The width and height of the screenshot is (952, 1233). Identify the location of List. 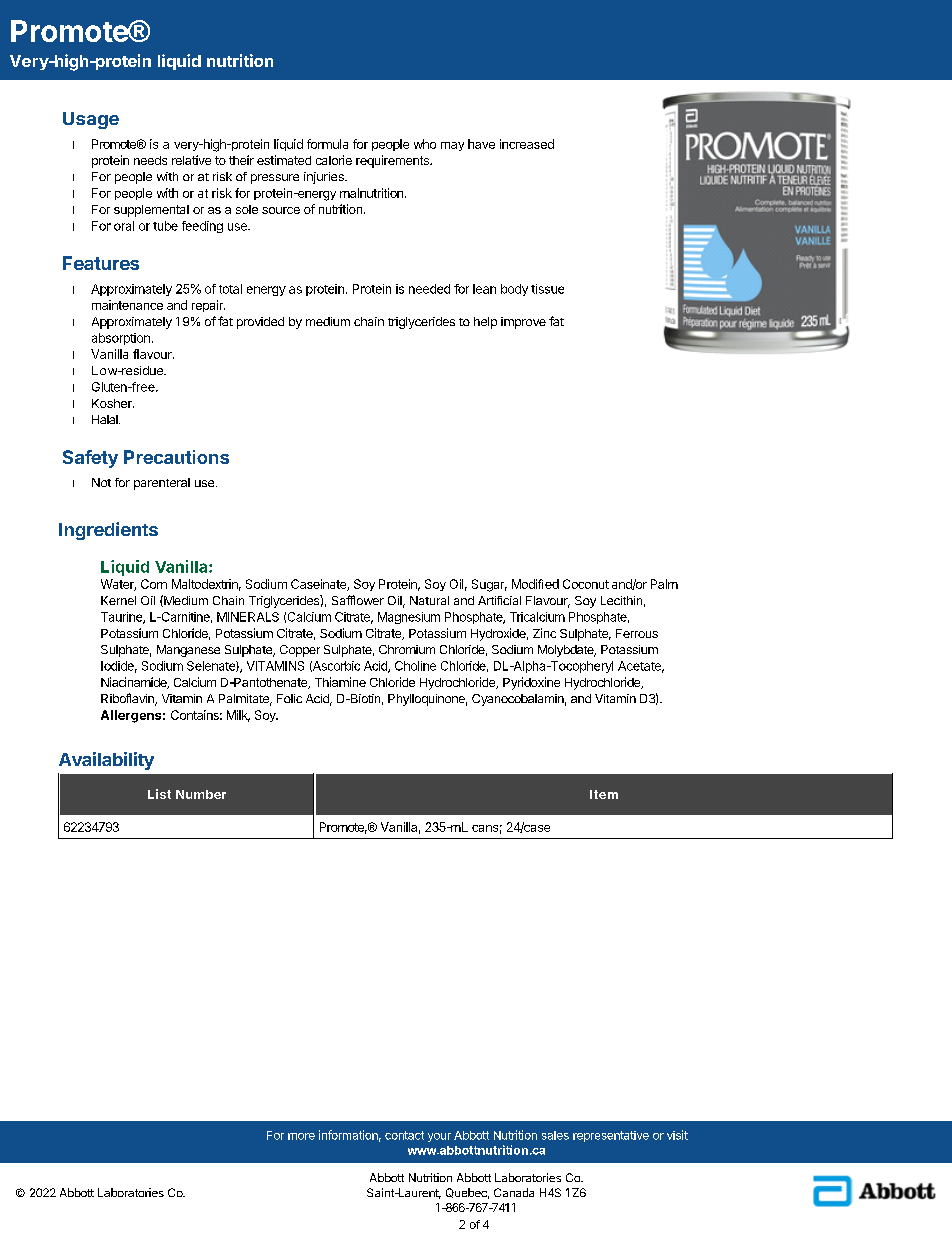
(159, 794).
